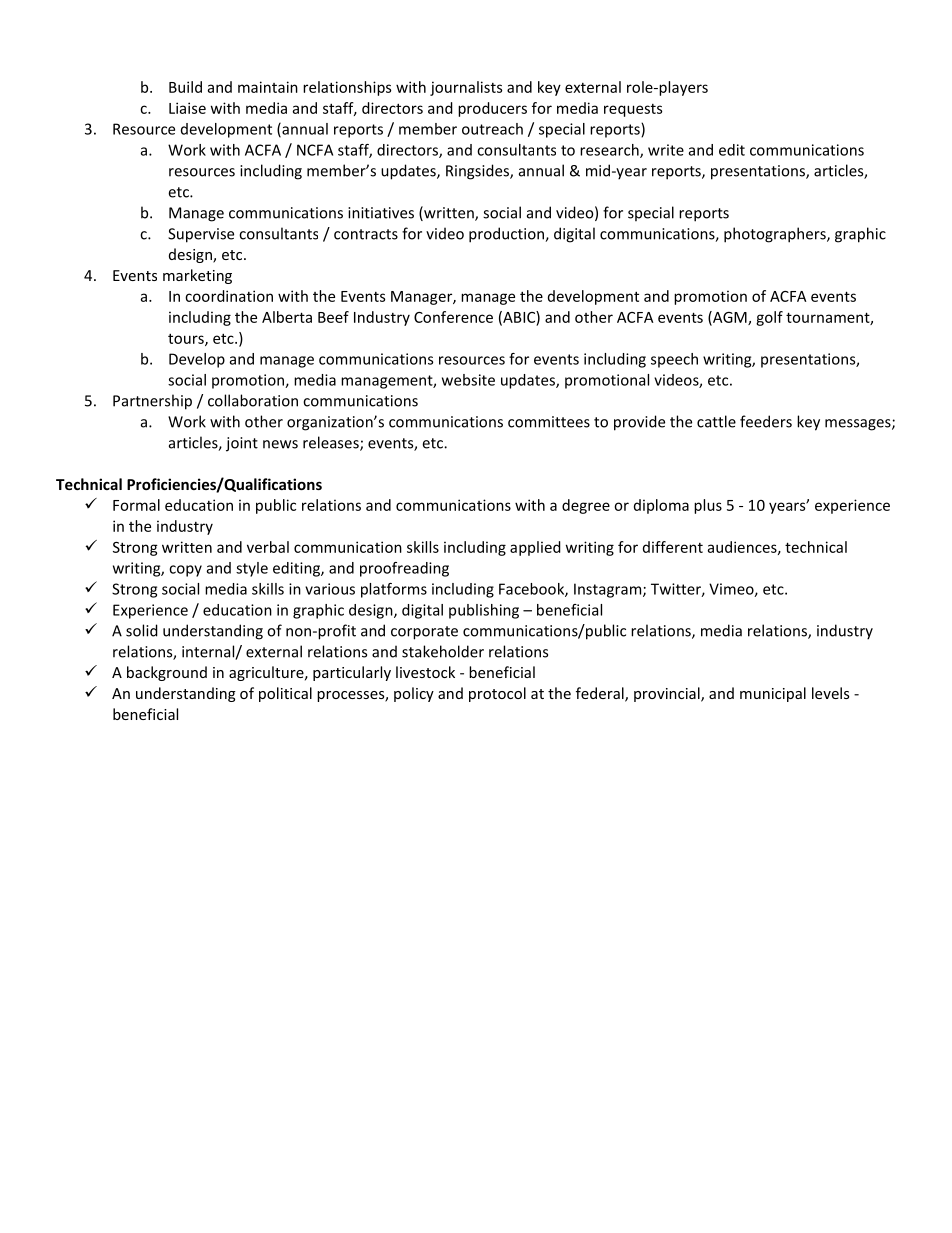 The height and width of the screenshot is (1233, 952). Describe the element at coordinates (766, 421) in the screenshot. I see `feeders` at that location.
